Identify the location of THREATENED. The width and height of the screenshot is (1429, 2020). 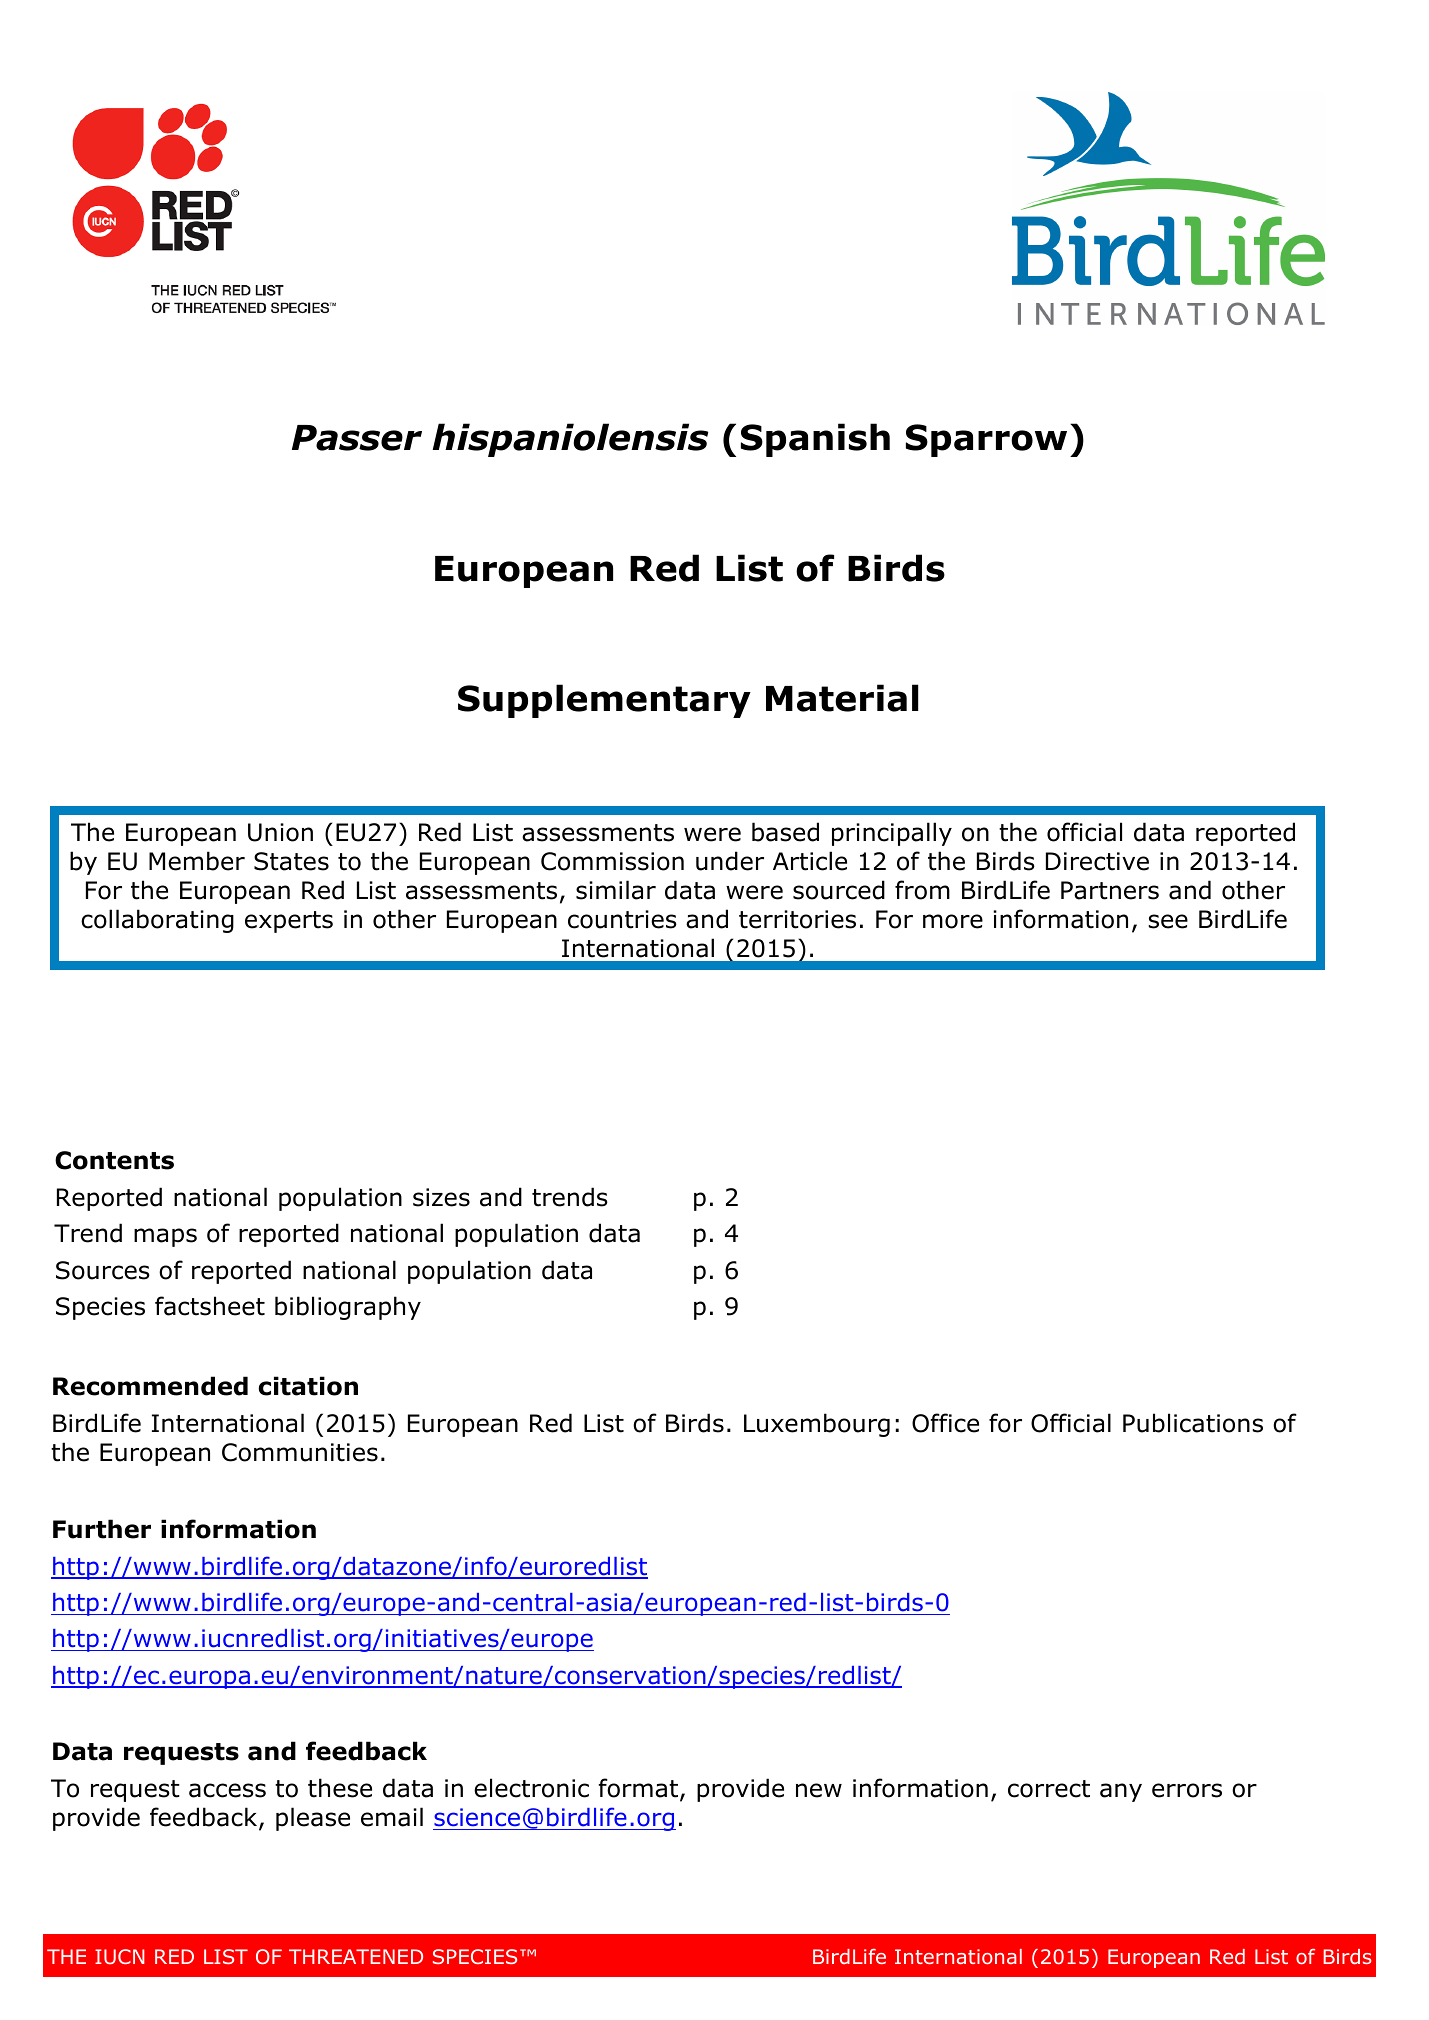
(356, 1956).
